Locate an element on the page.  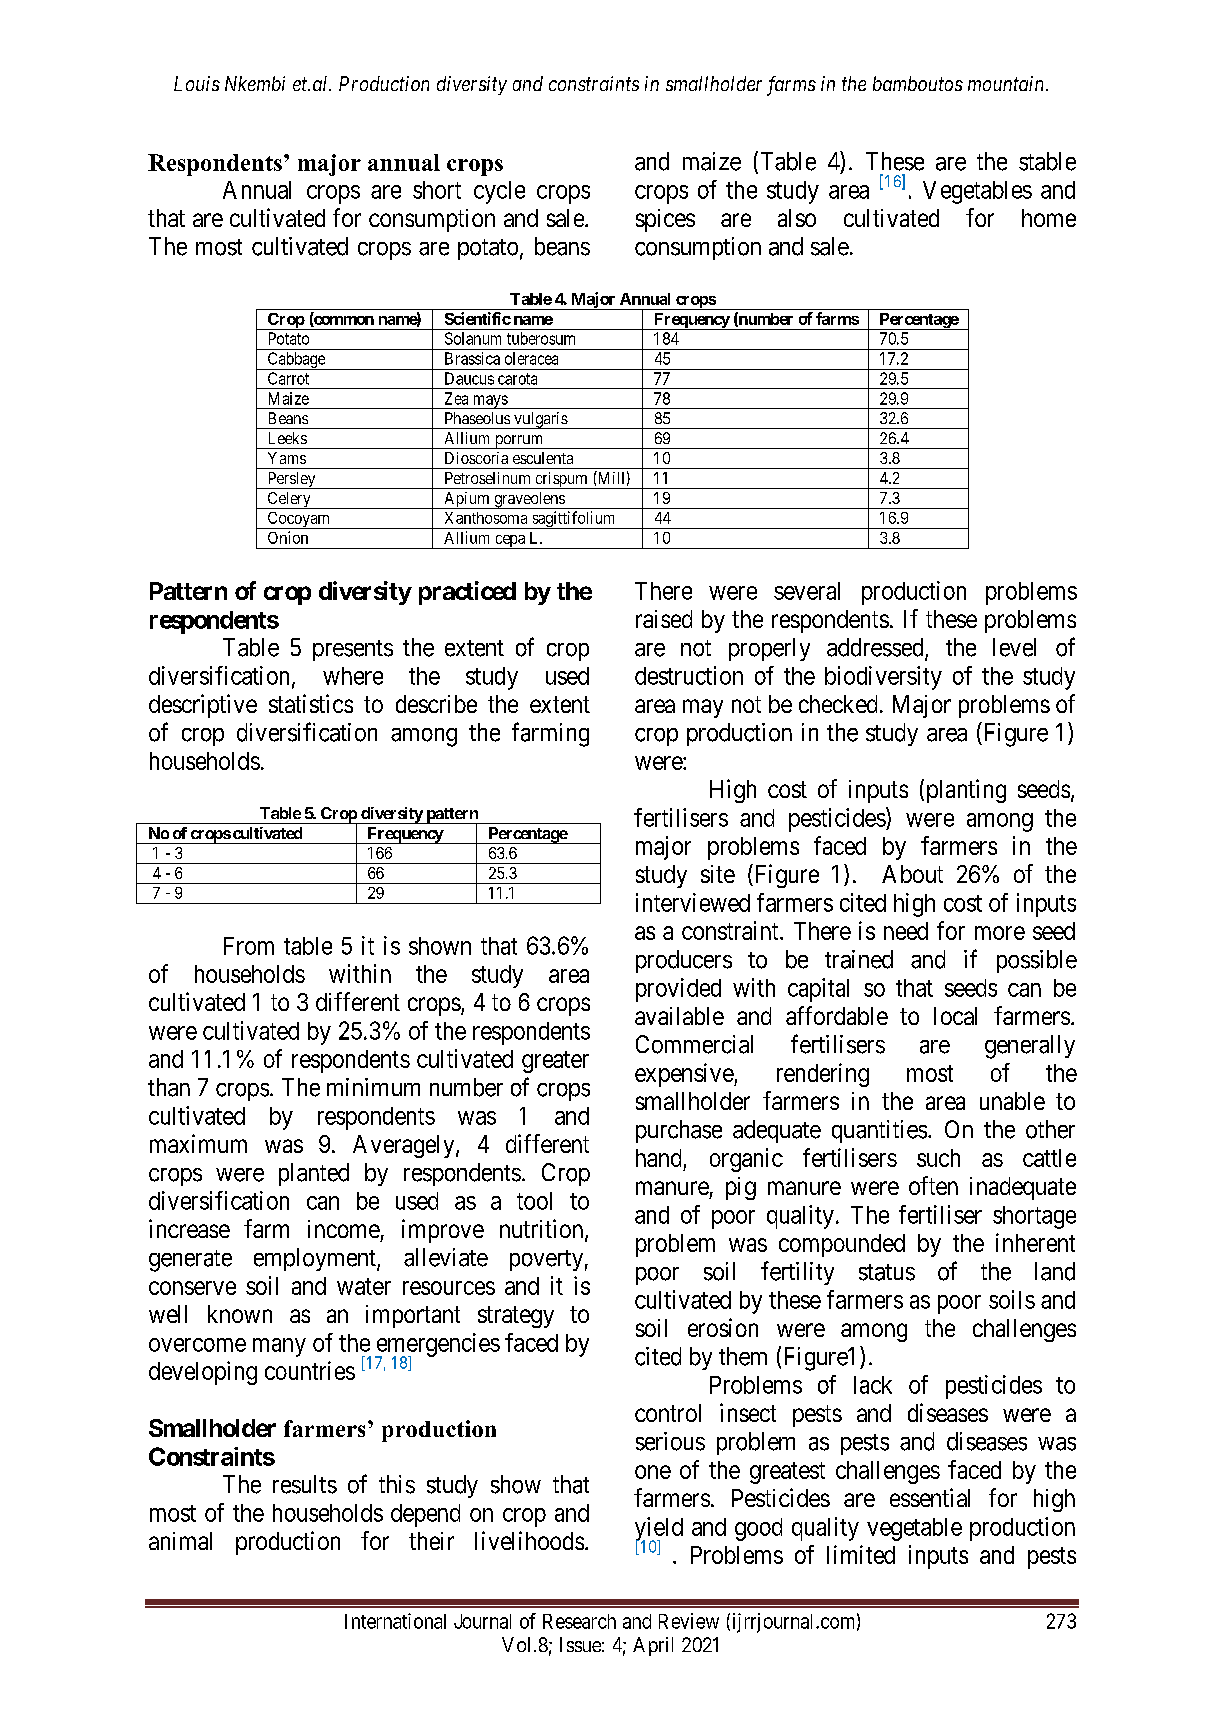
animal is located at coordinates (180, 1541).
